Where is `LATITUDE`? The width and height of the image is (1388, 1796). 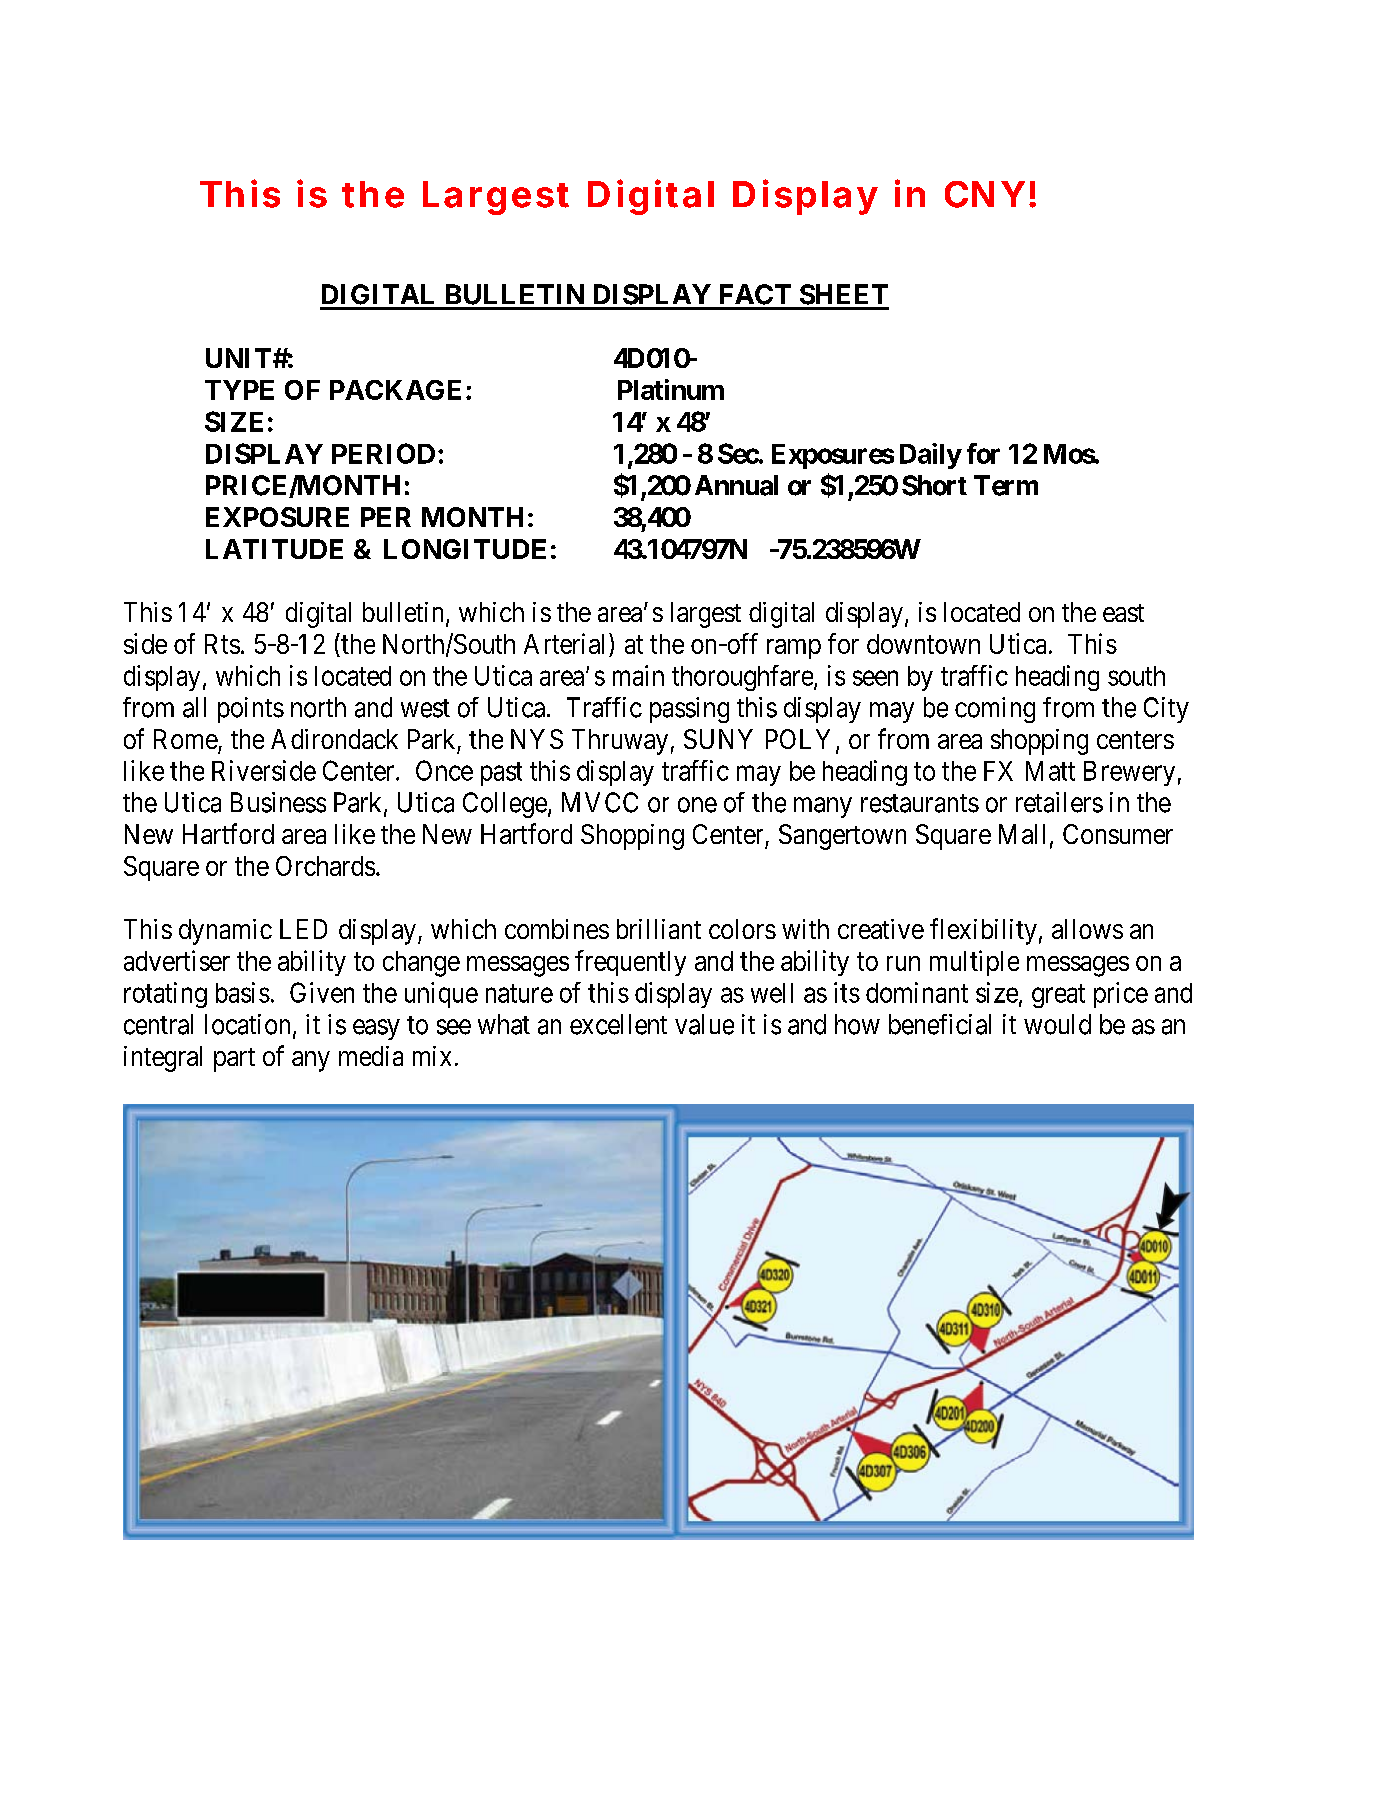 LATITUDE is located at coordinates (274, 549).
